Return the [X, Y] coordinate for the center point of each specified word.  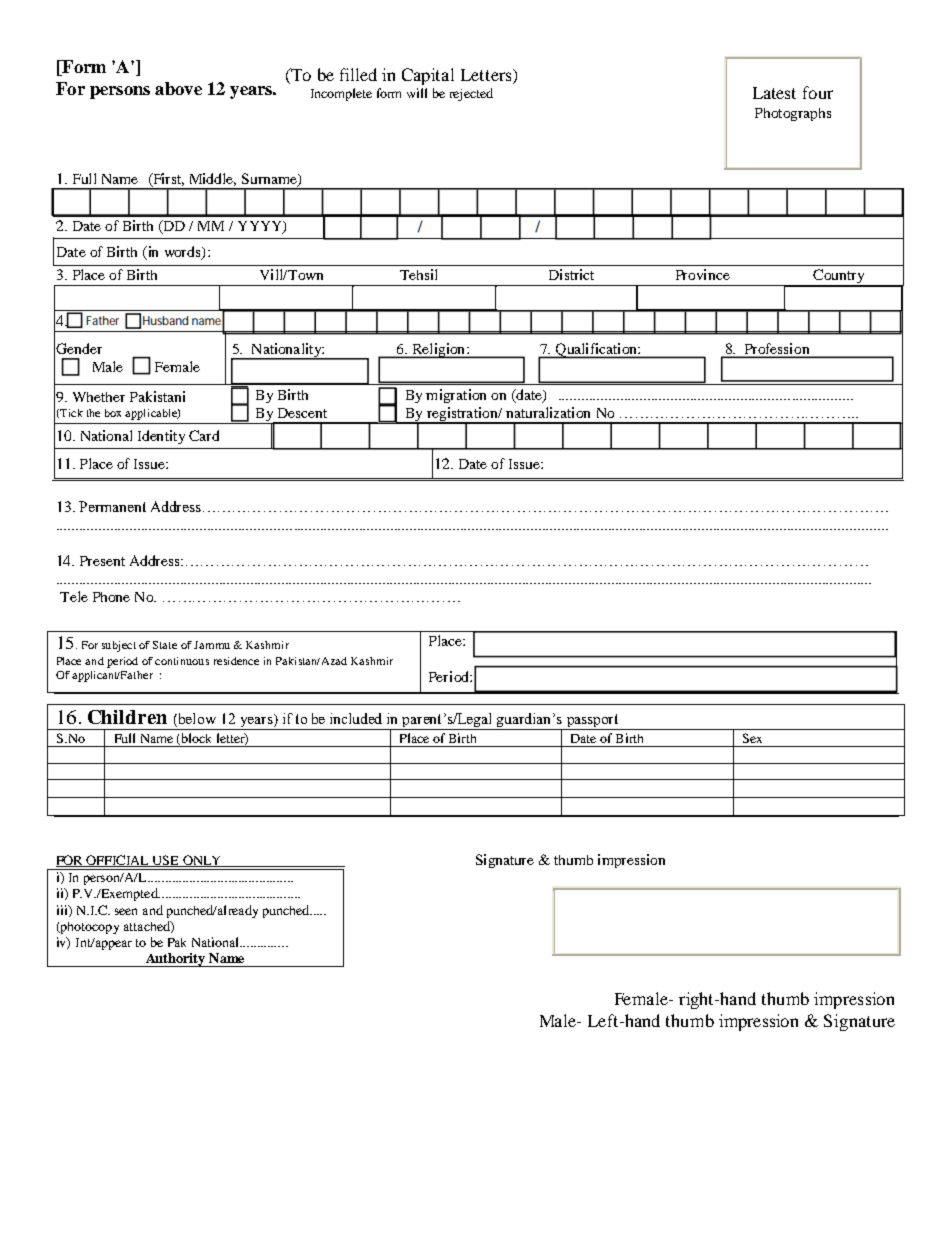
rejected [471, 94]
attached [148, 927]
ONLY [202, 861]
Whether [99, 397]
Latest [774, 93]
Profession [777, 350]
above [178, 88]
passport [592, 720]
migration [456, 396]
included [356, 718]
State [165, 645]
